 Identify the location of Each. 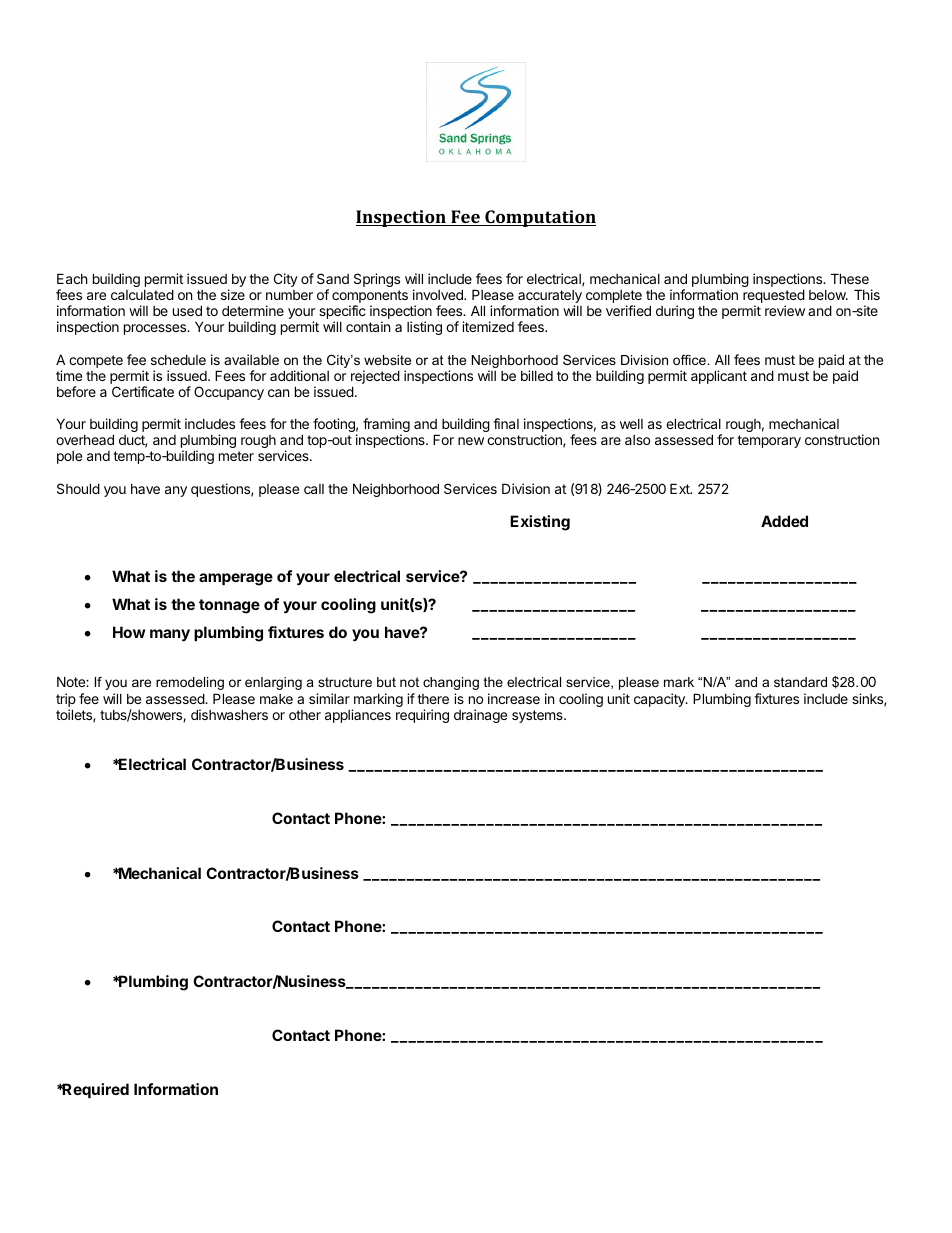
(72, 278).
